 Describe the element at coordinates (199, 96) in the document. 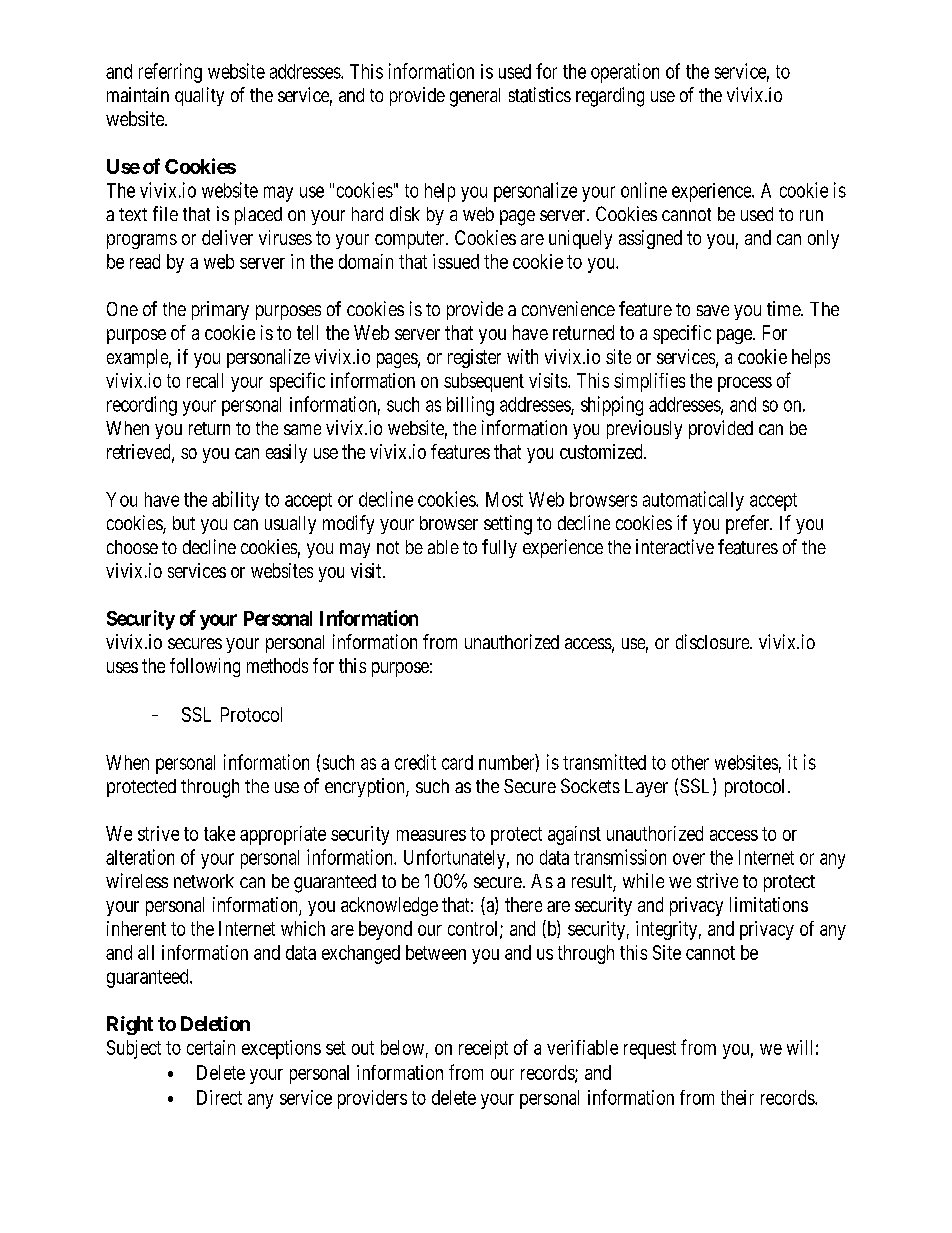

I see `quality` at that location.
